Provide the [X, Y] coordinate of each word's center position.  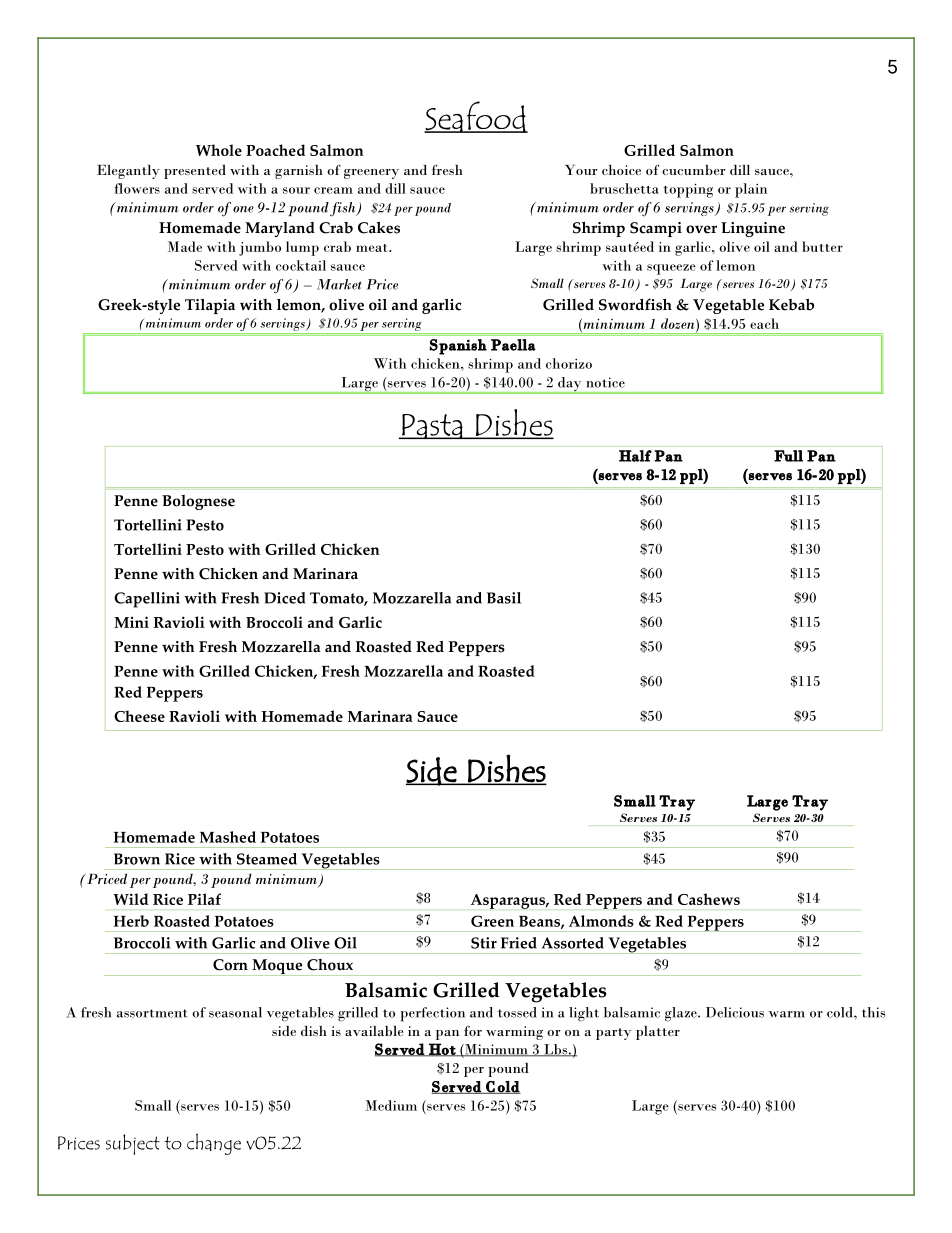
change [214, 1144]
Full [788, 456]
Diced [284, 598]
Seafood [476, 117]
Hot [442, 1050]
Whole [219, 150]
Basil [504, 598]
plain [751, 190]
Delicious [735, 1012]
